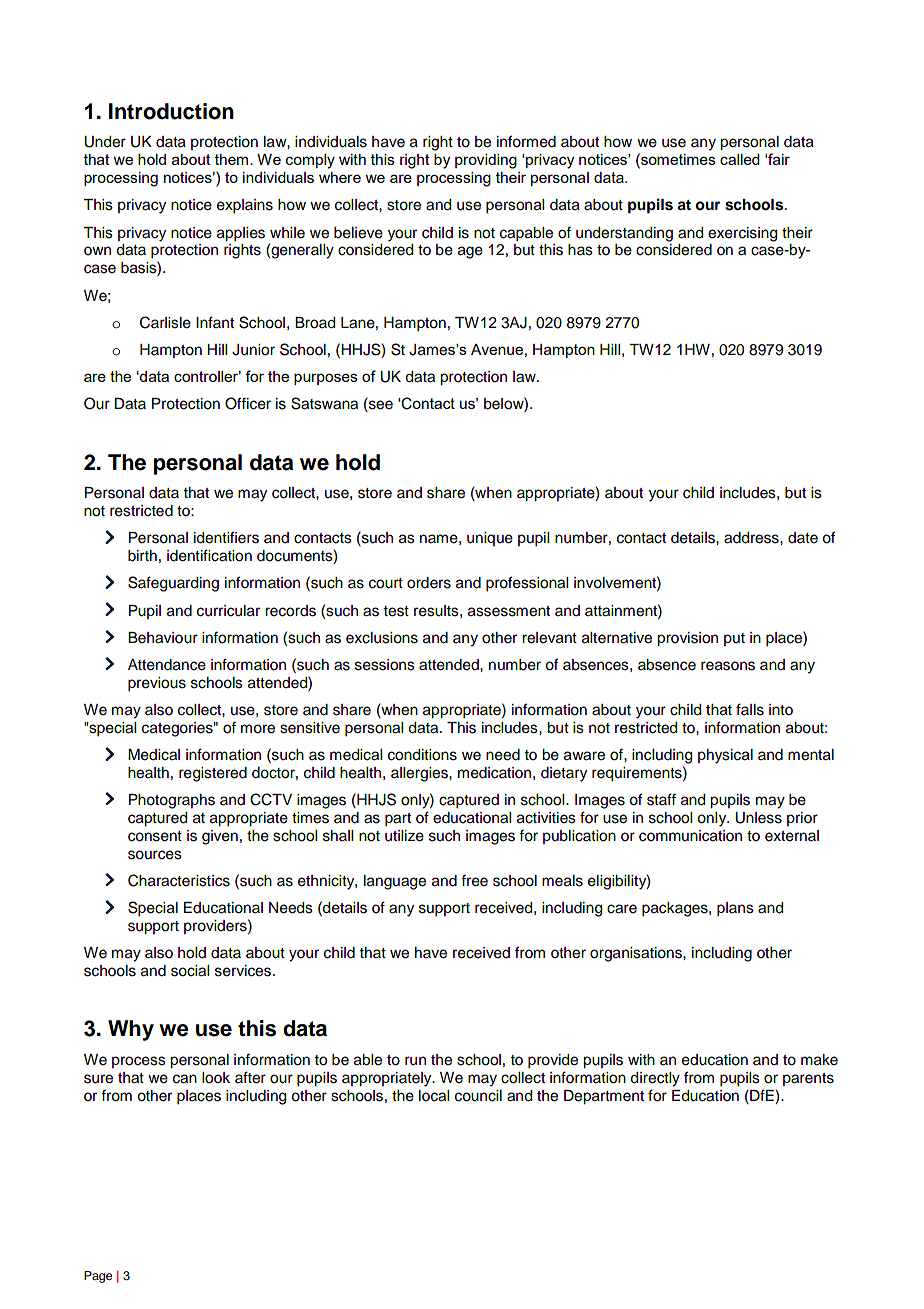  I want to click on free, so click(474, 880).
